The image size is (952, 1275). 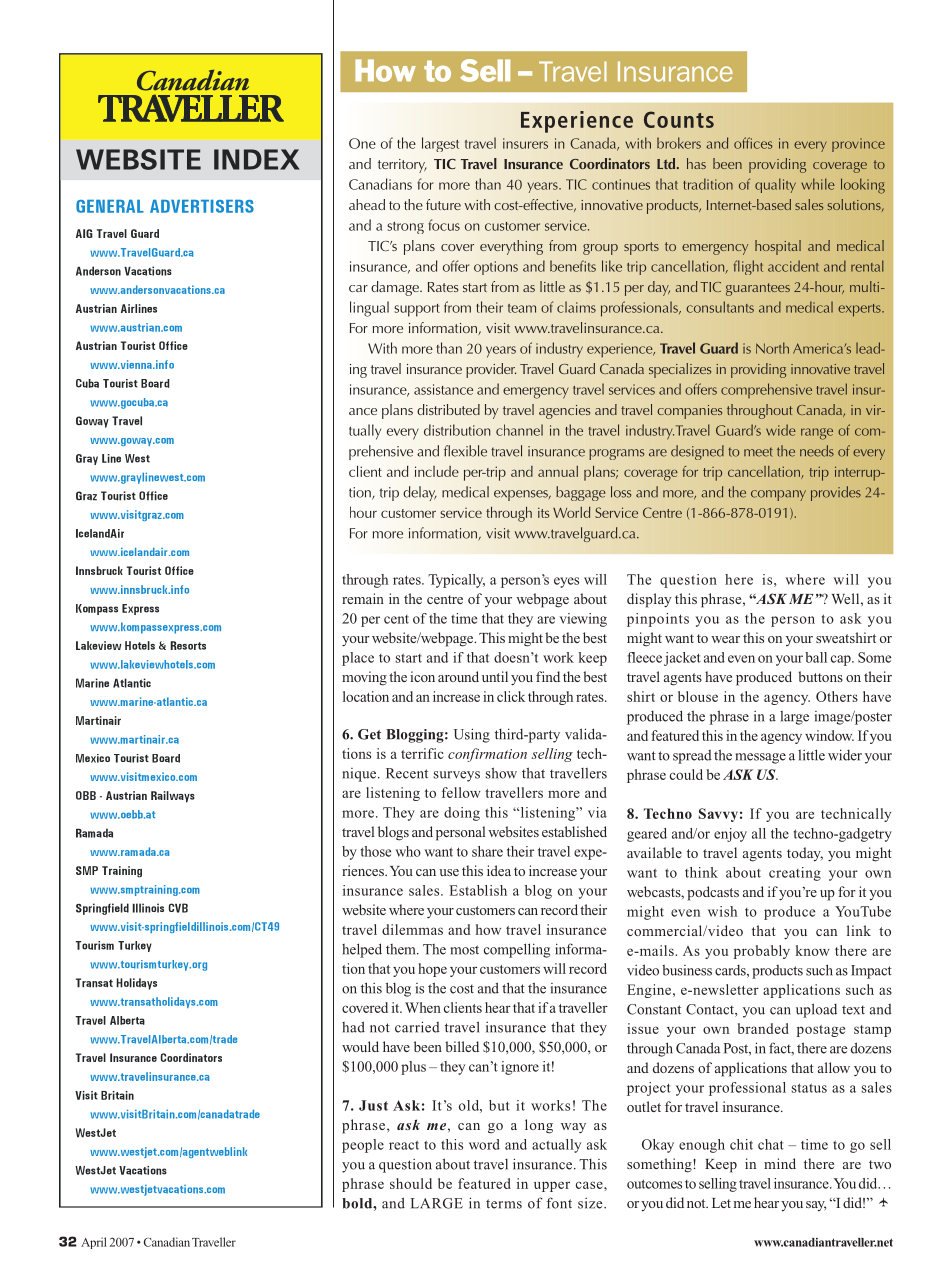 What do you see at coordinates (775, 185) in the image?
I see `quality` at bounding box center [775, 185].
